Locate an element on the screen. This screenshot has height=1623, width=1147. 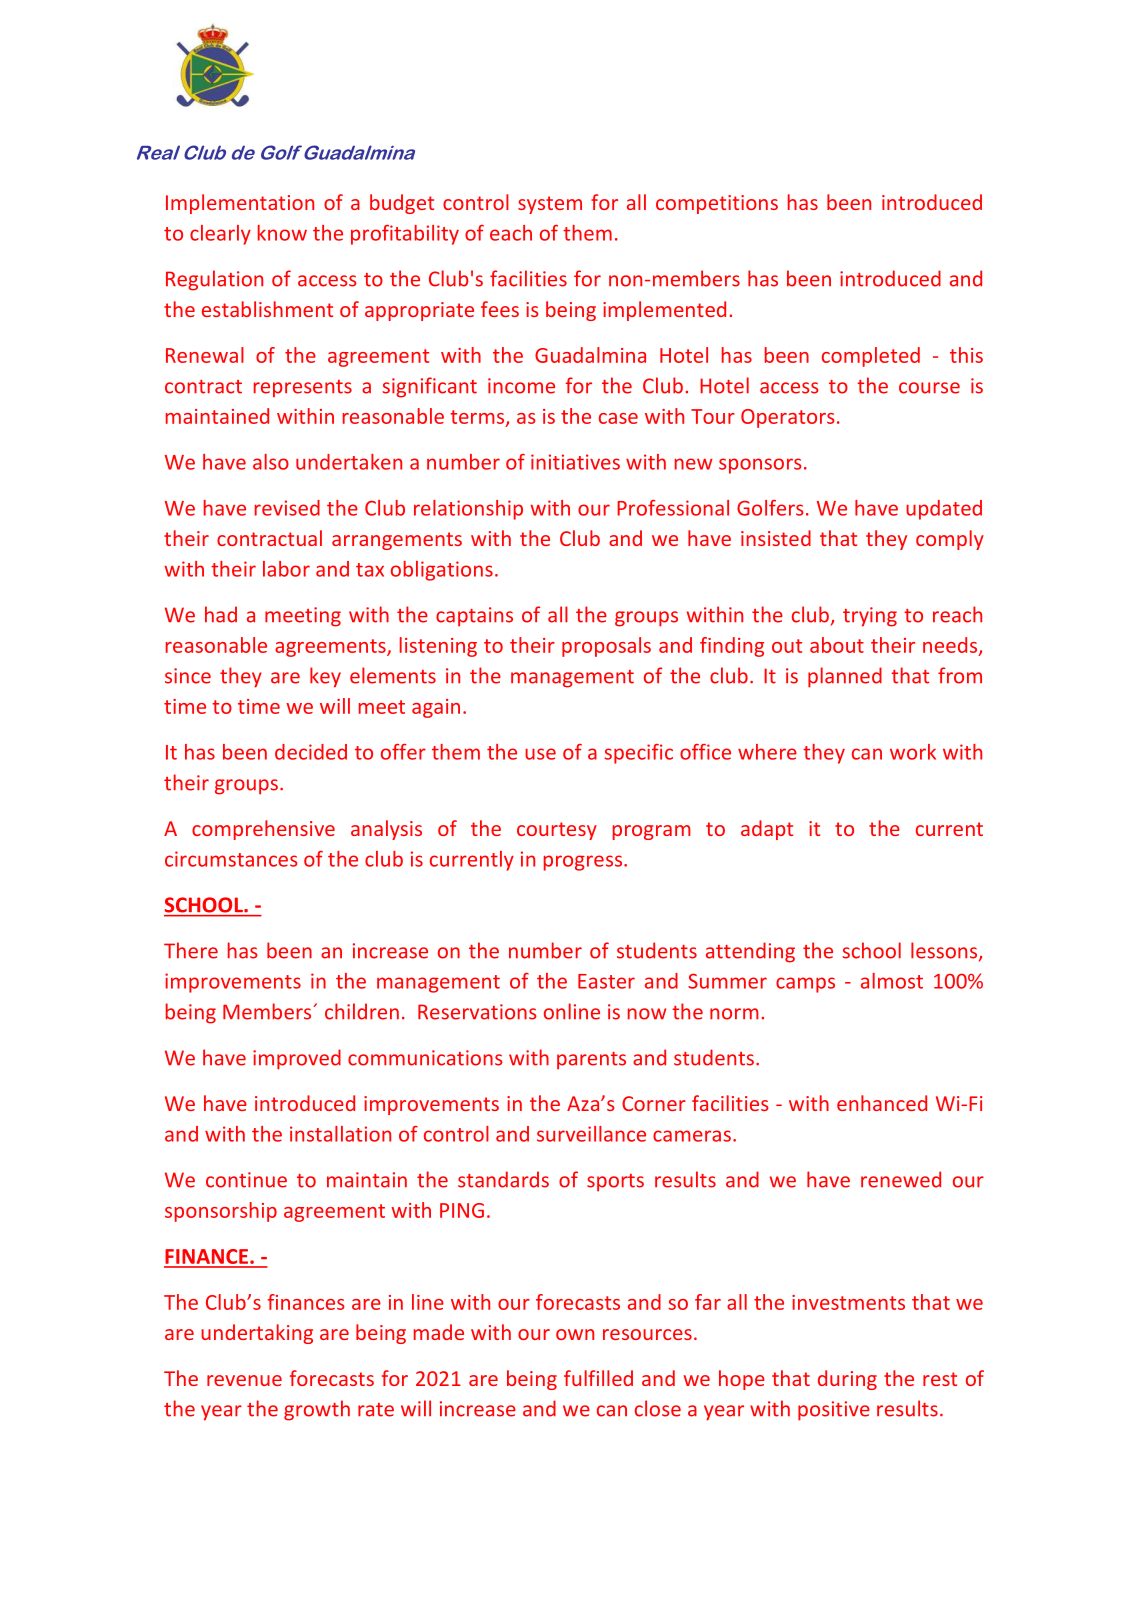
revenue is located at coordinates (244, 1380).
